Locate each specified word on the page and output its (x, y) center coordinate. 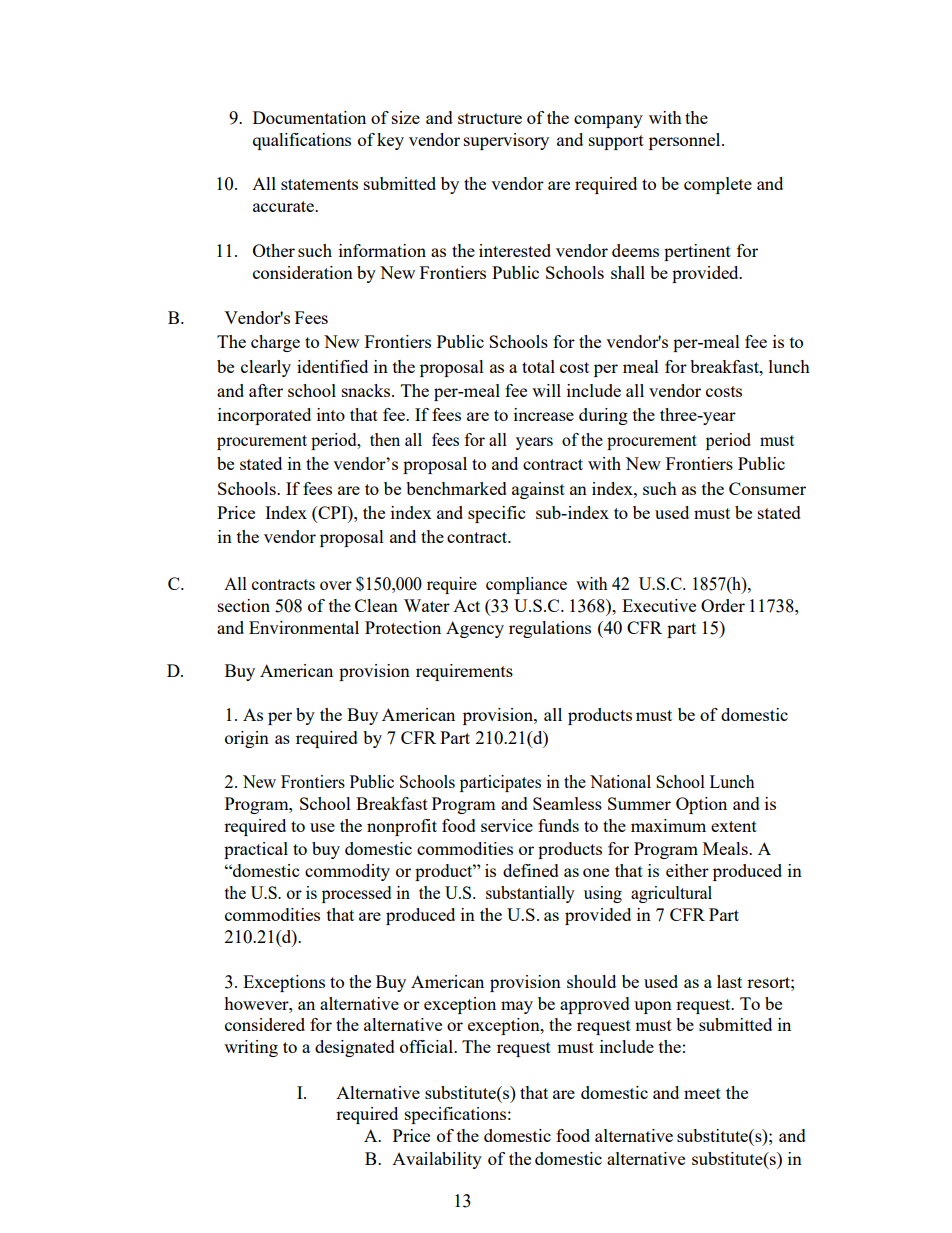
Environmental (304, 627)
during (603, 416)
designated (355, 1048)
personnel (686, 141)
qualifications (302, 141)
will (546, 390)
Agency (475, 629)
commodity (347, 872)
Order (723, 605)
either (687, 870)
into (331, 414)
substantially (530, 894)
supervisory (506, 141)
